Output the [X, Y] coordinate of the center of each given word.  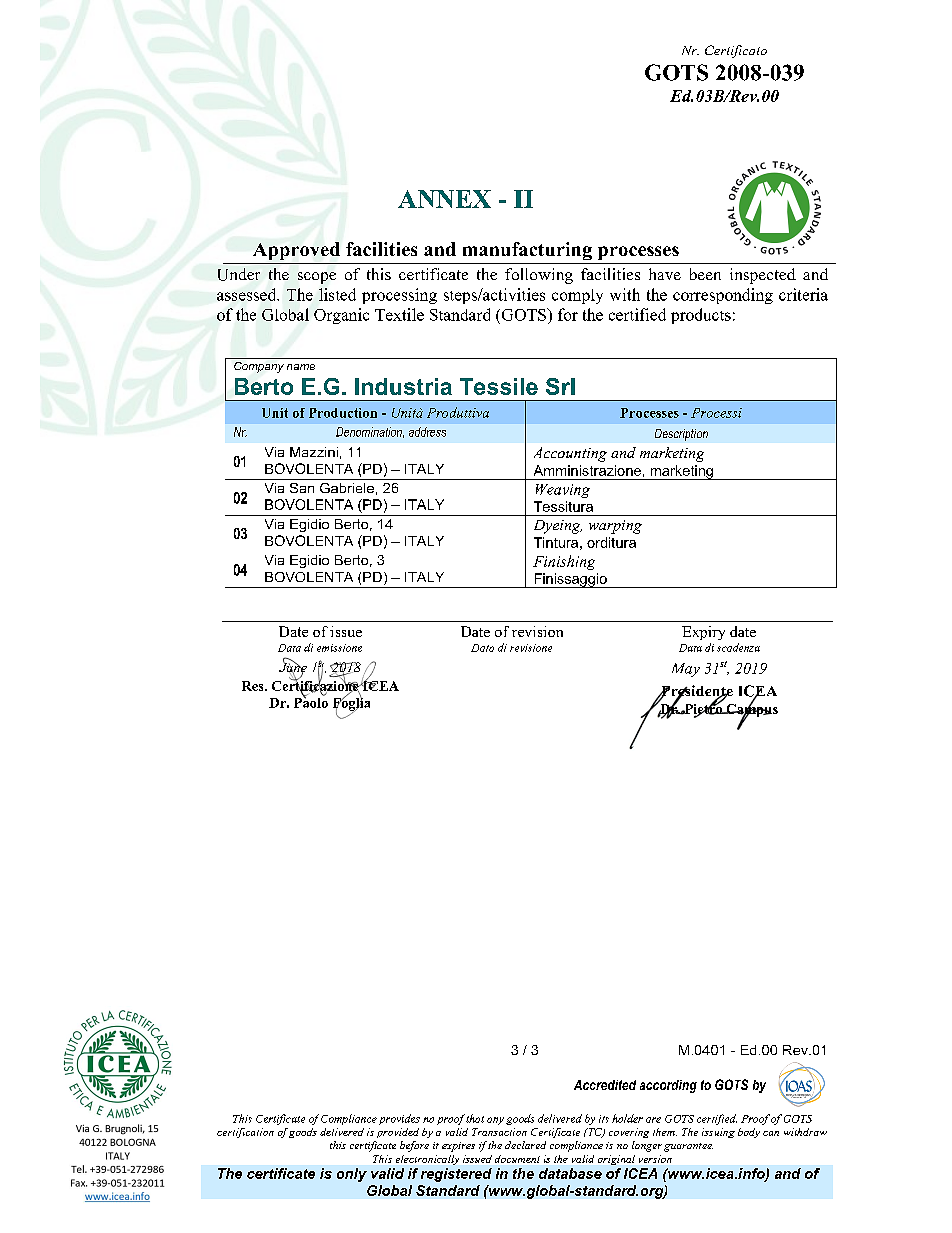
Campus [751, 710]
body [749, 1133]
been [705, 274]
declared [525, 1145]
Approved [296, 251]
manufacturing [527, 251]
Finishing [564, 562]
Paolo [311, 701]
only [352, 1175]
